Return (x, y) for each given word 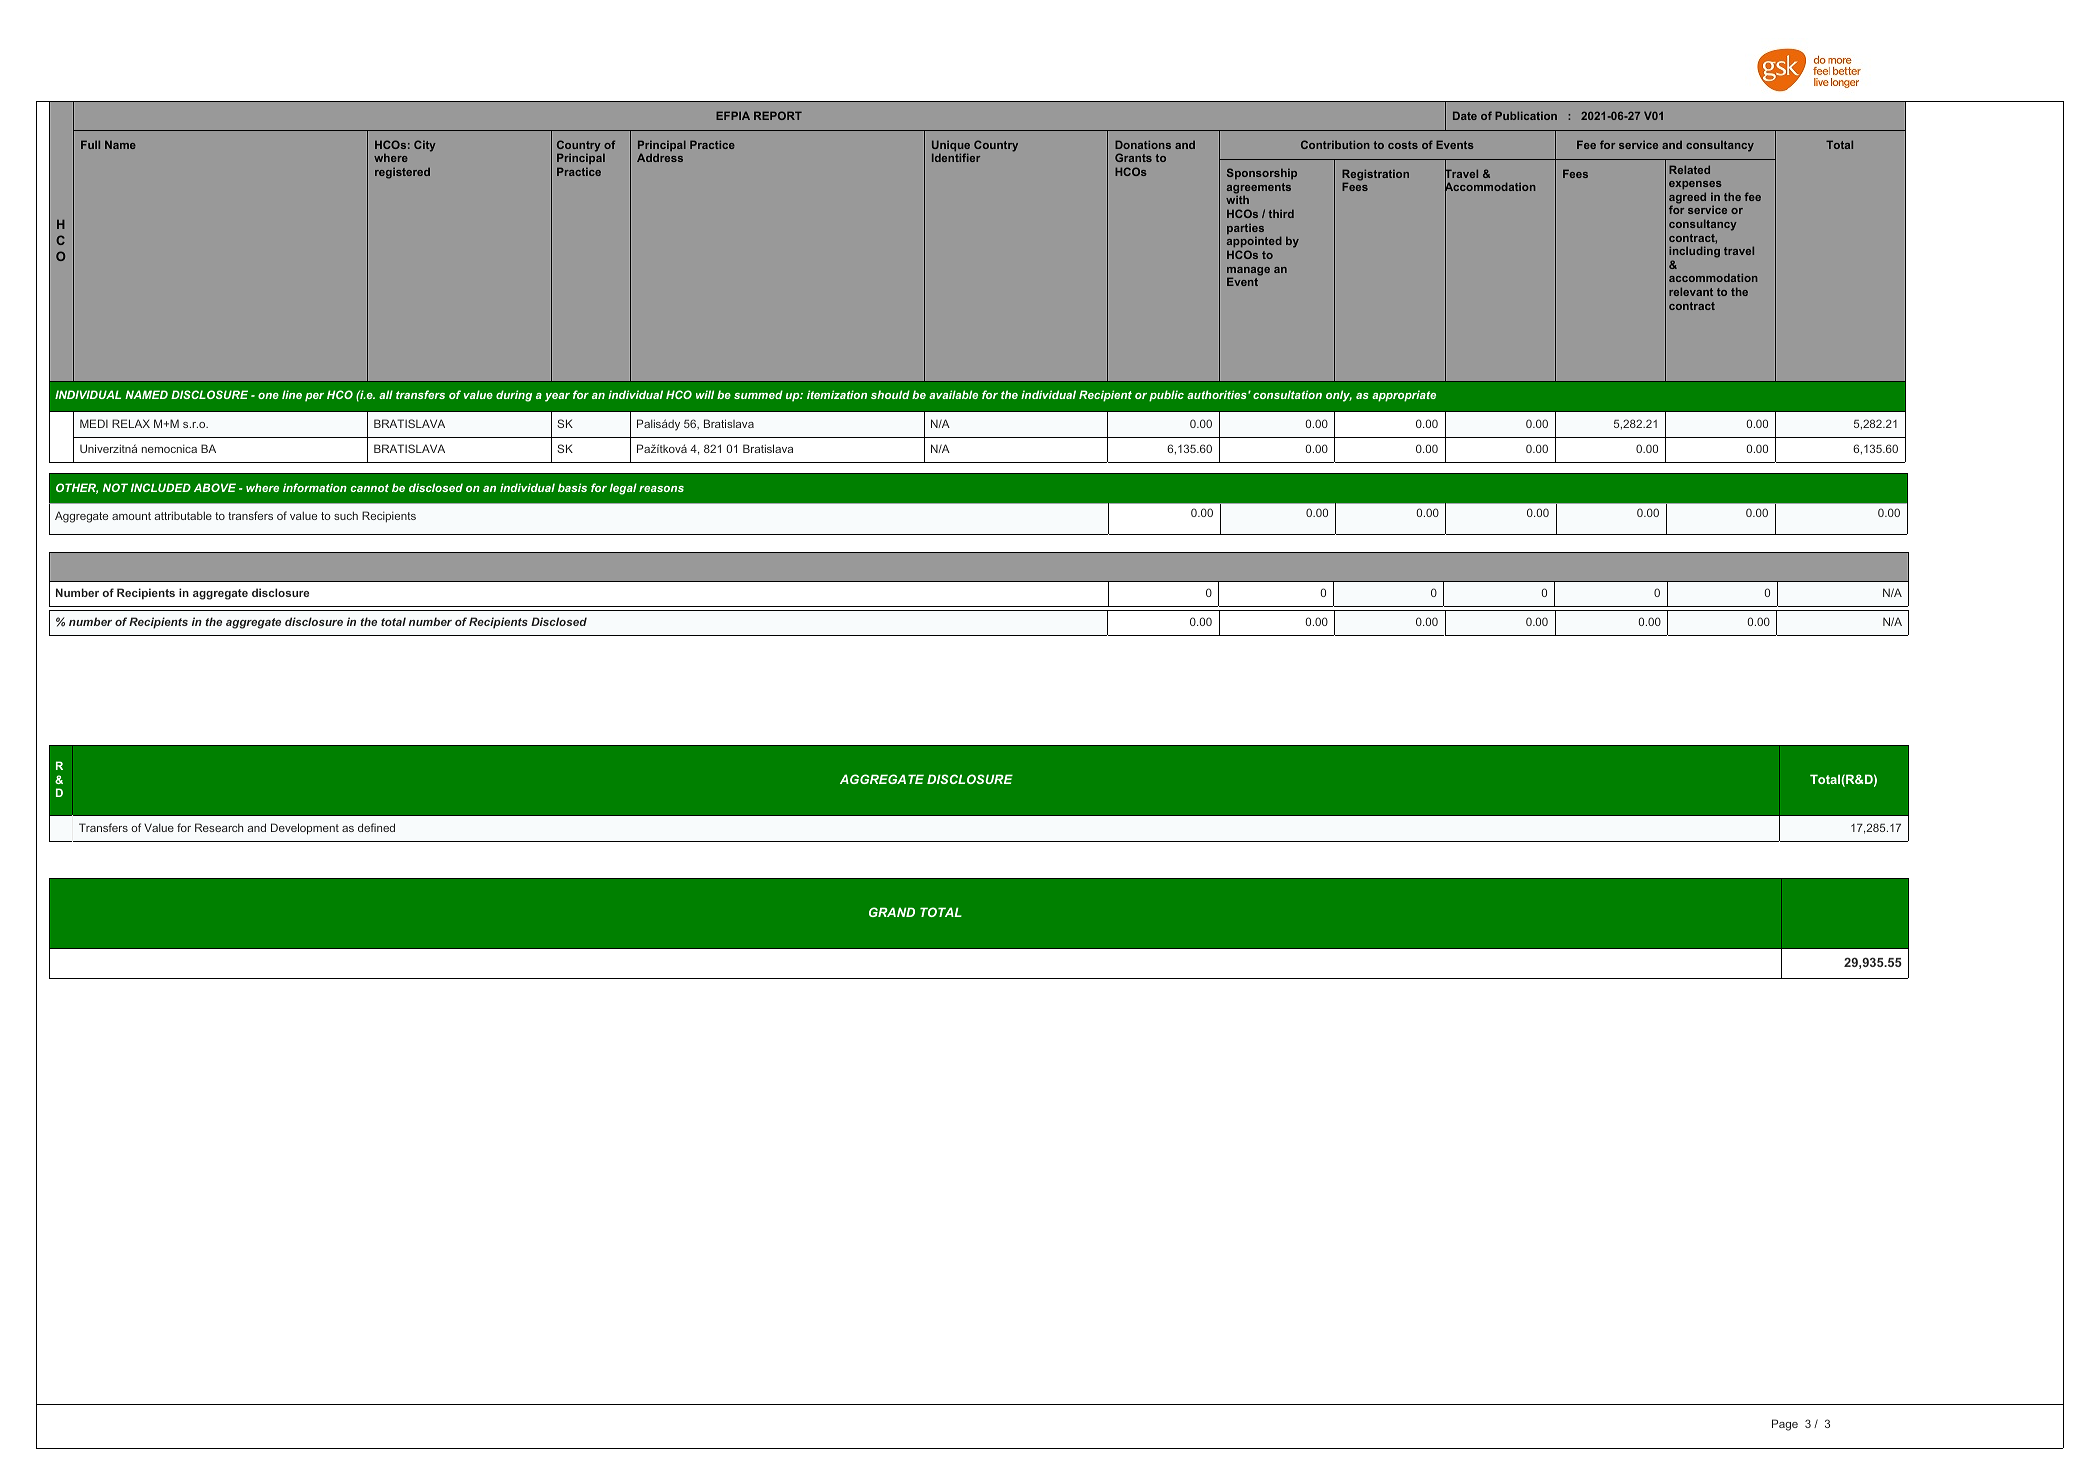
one (268, 396)
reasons (661, 489)
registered (402, 173)
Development (305, 829)
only (1339, 396)
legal (623, 489)
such (346, 515)
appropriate (1404, 396)
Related (1689, 169)
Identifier (956, 157)
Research (219, 827)
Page (1785, 1425)
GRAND (892, 912)
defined (376, 827)
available (953, 394)
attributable (183, 515)
